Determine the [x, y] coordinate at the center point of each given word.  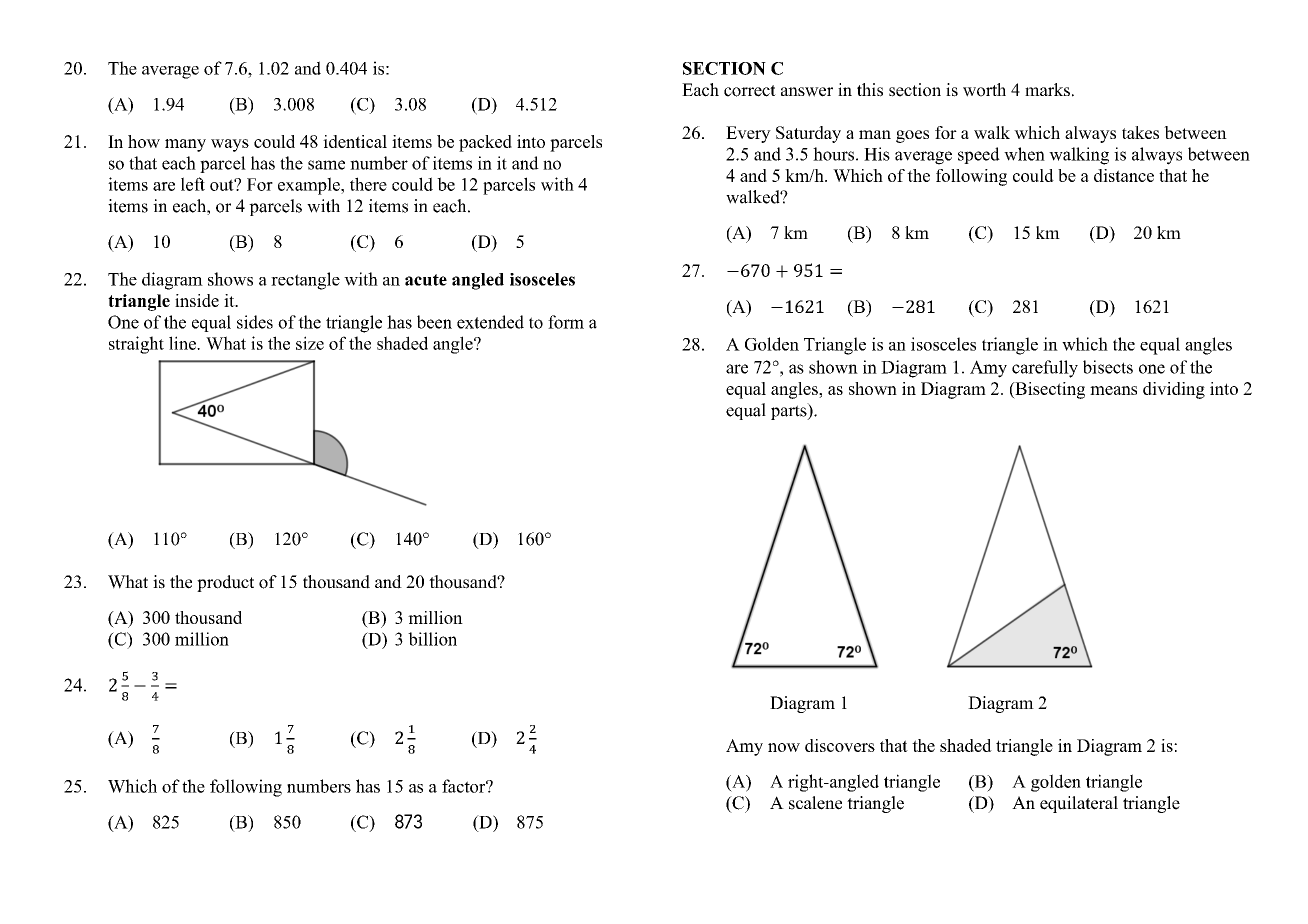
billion [432, 639]
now [784, 747]
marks [1047, 89]
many [185, 145]
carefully [1045, 369]
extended [490, 322]
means [1113, 390]
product [225, 583]
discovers [840, 745]
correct [750, 91]
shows [230, 279]
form [566, 322]
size [310, 343]
